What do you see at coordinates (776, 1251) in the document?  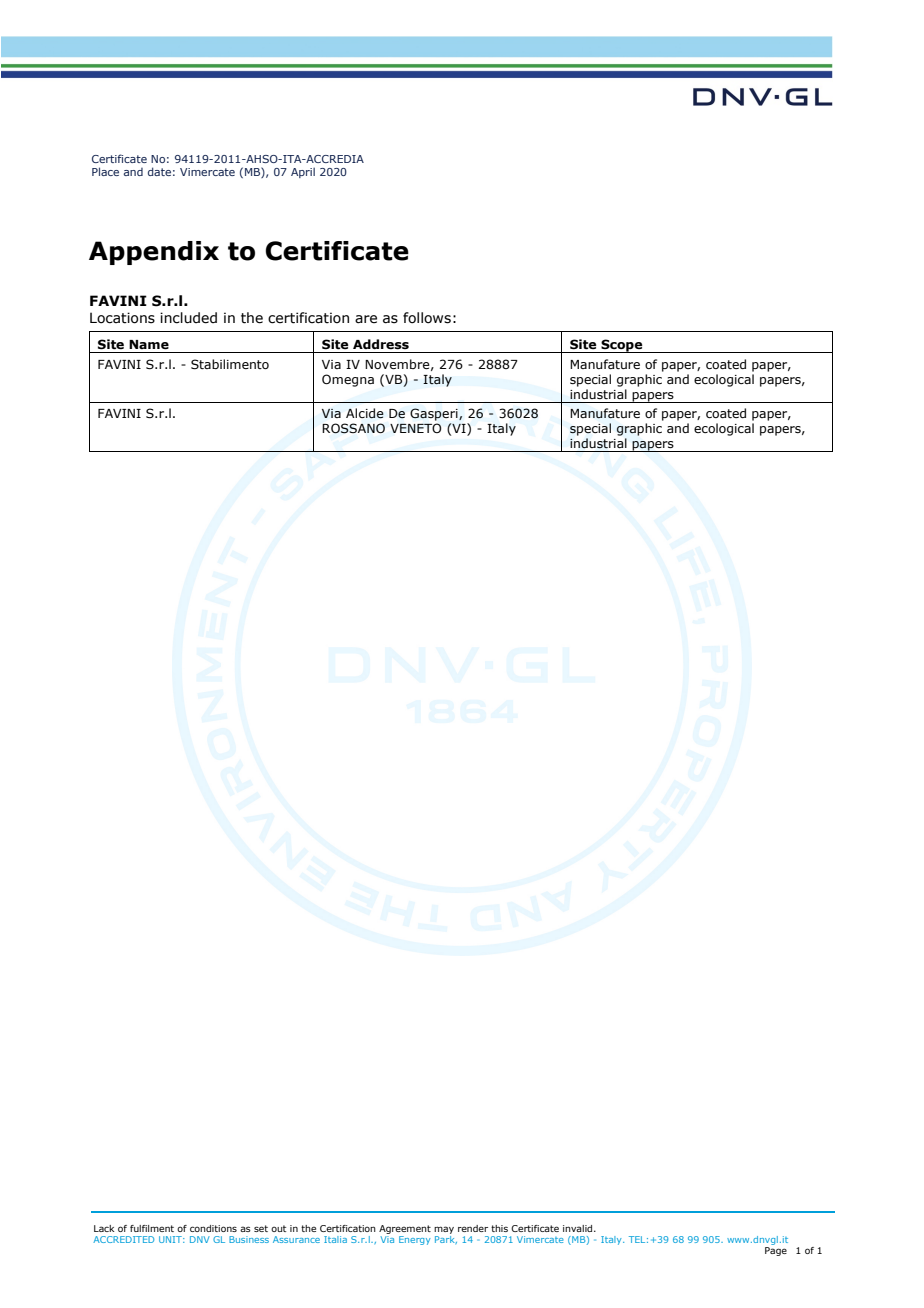 I see `Page` at bounding box center [776, 1251].
